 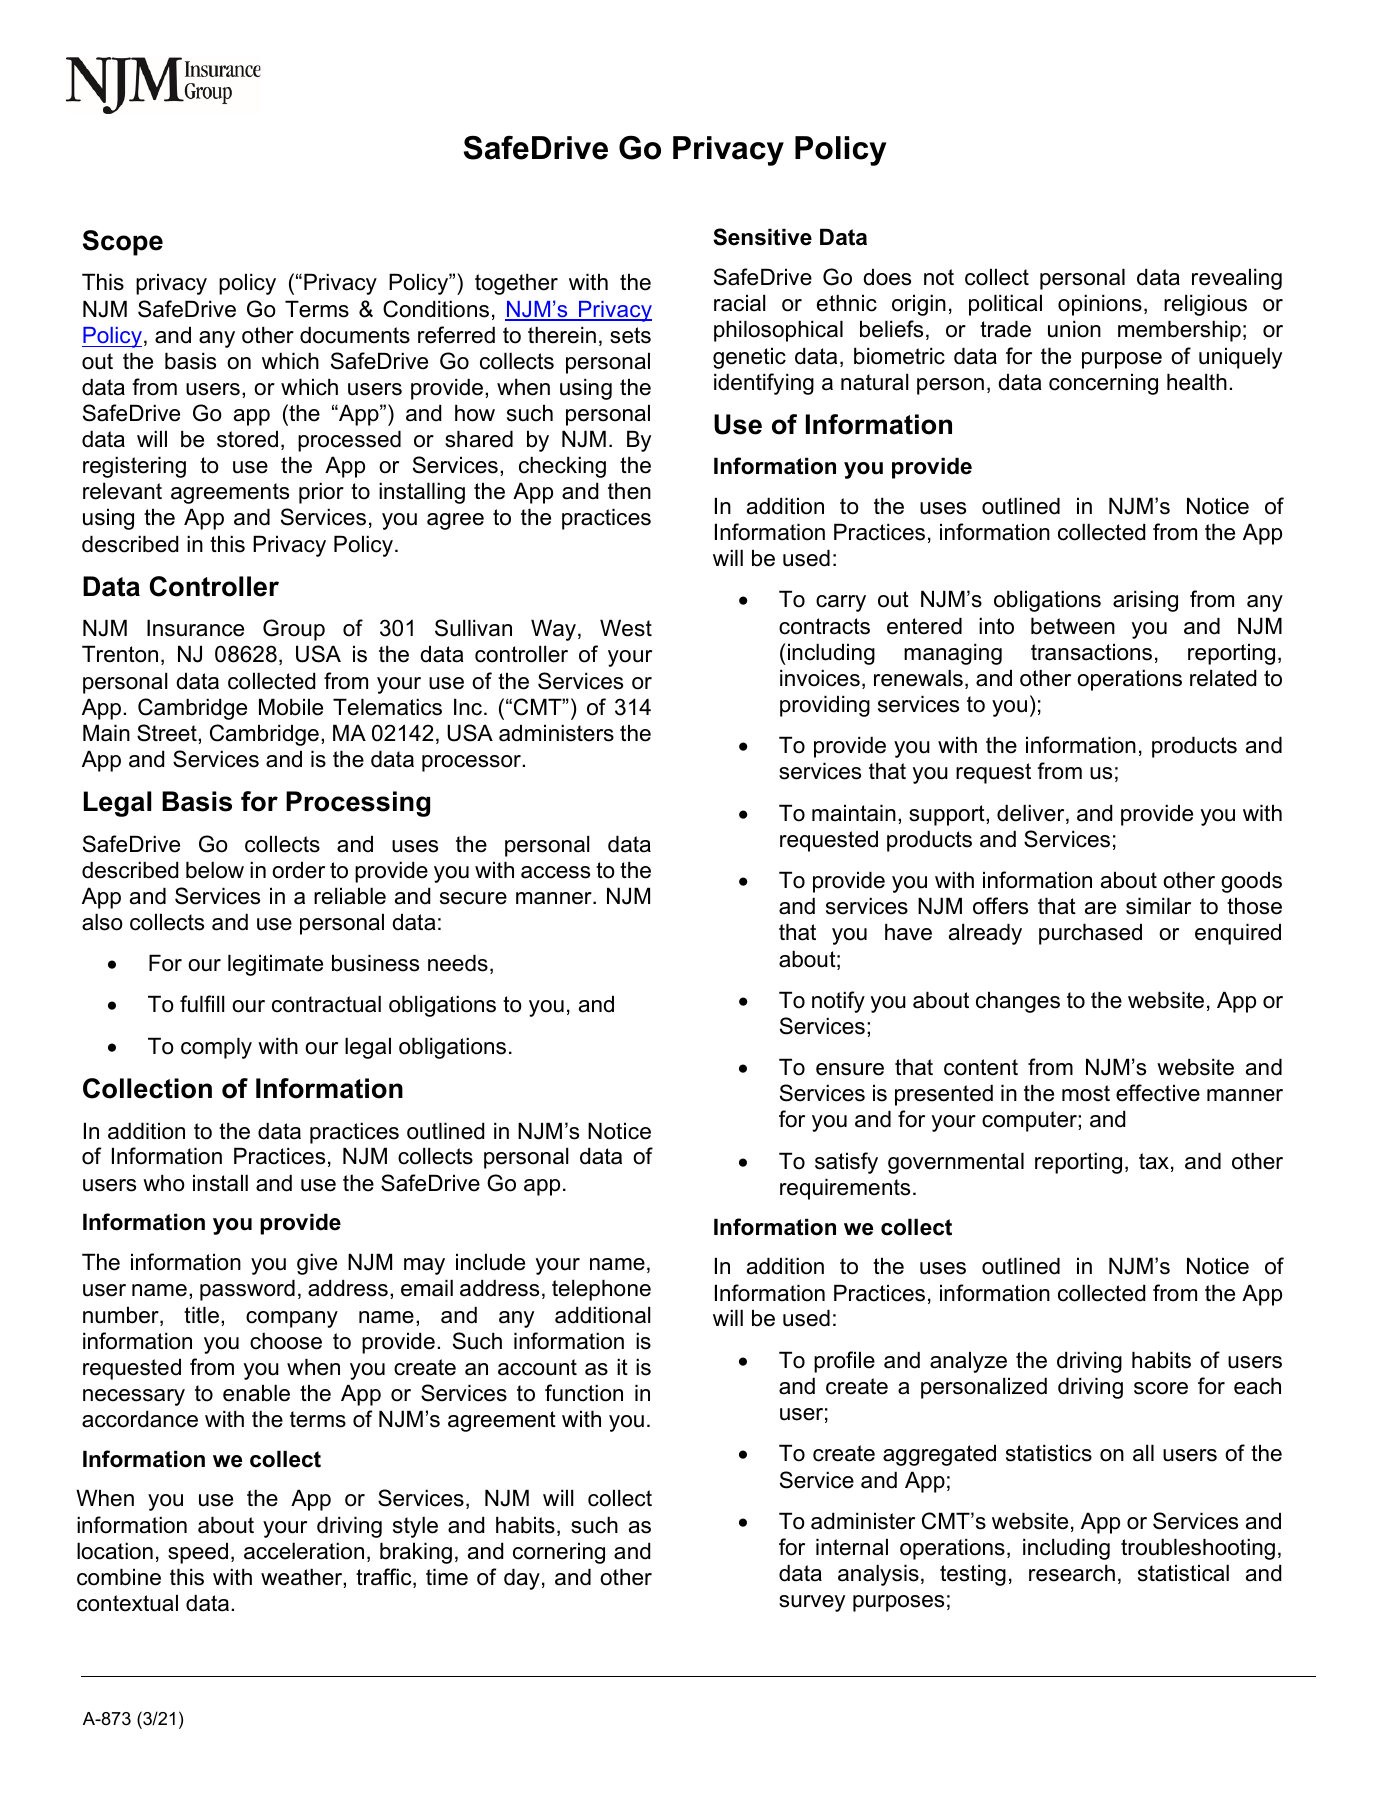 What do you see at coordinates (123, 243) in the page?
I see `Scope` at bounding box center [123, 243].
